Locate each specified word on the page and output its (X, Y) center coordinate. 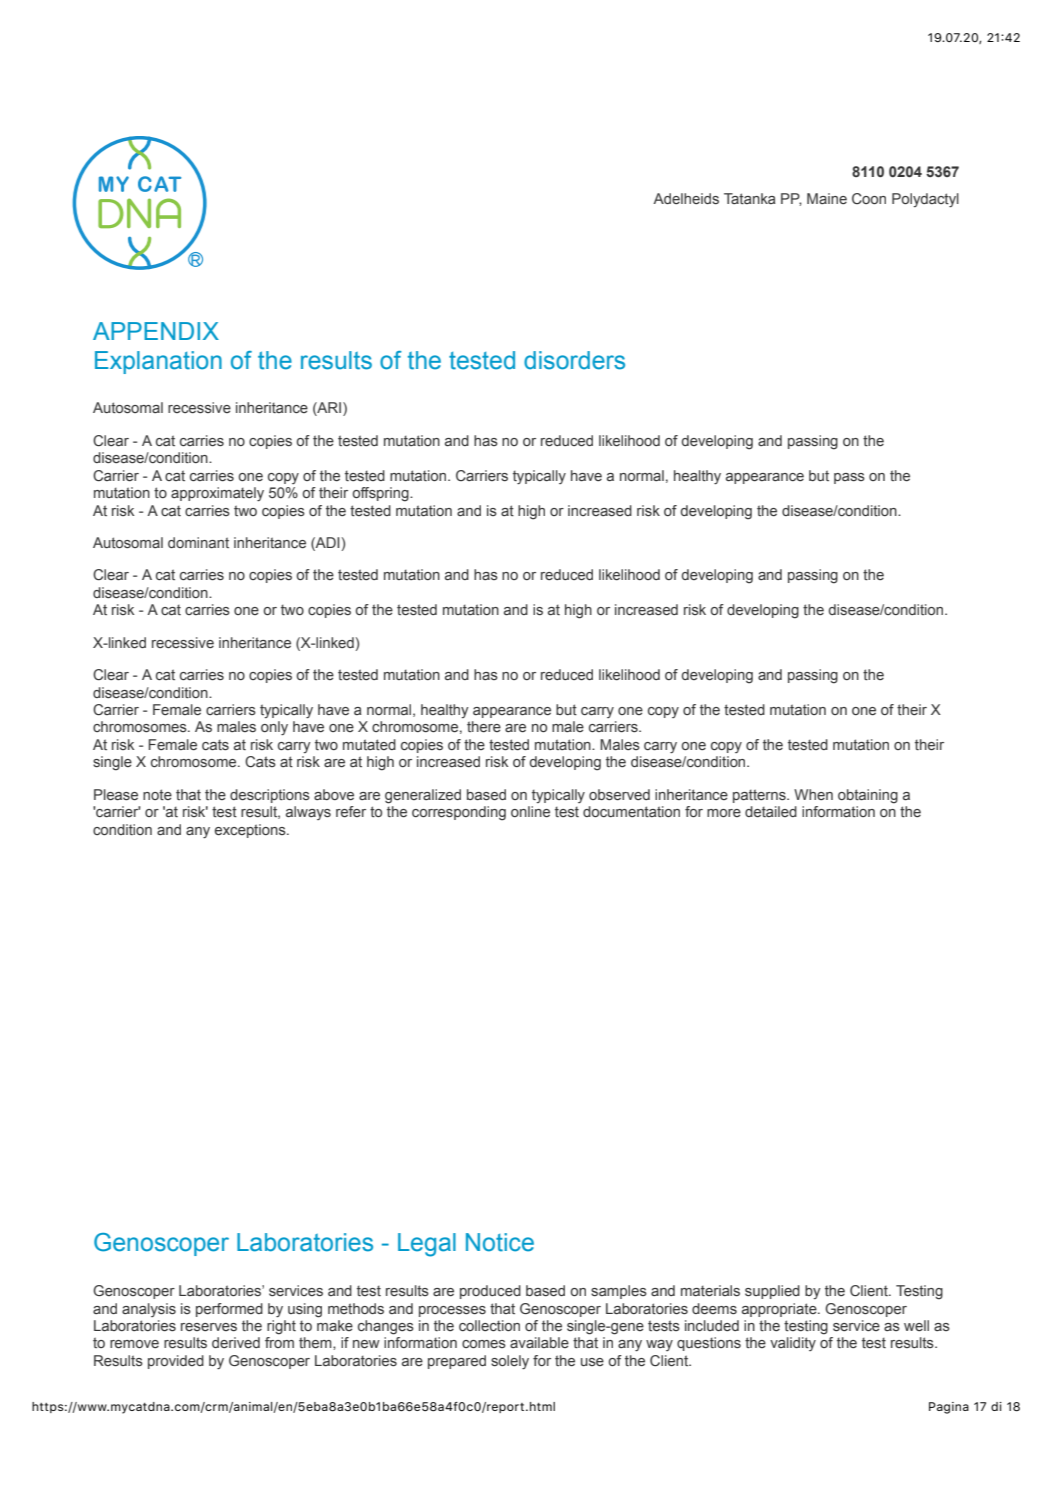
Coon (869, 198)
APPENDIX (156, 331)
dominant (198, 542)
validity (793, 1344)
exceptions (251, 831)
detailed (771, 812)
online (530, 812)
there (484, 727)
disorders (574, 360)
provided (176, 1362)
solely (510, 1362)
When (813, 794)
